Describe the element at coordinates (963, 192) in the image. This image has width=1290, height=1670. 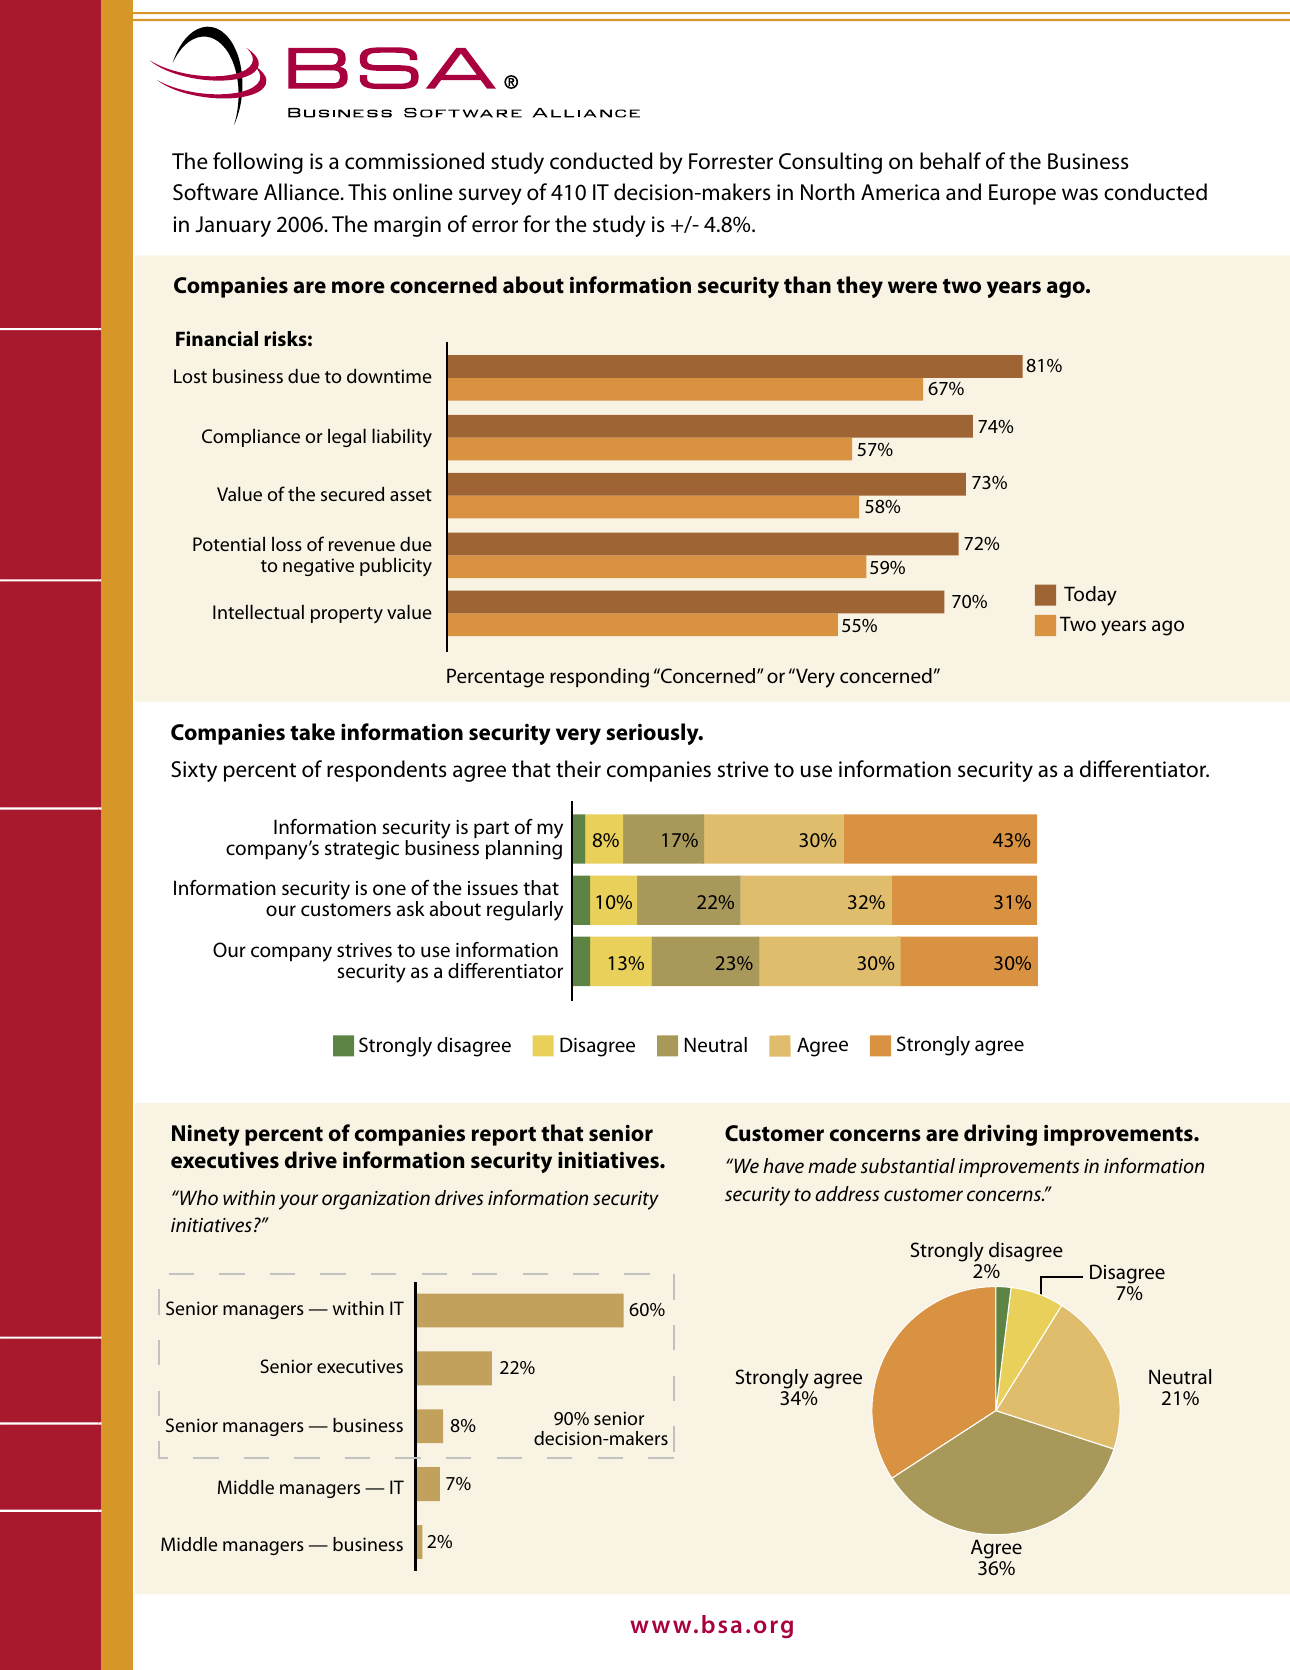
I see `and` at that location.
